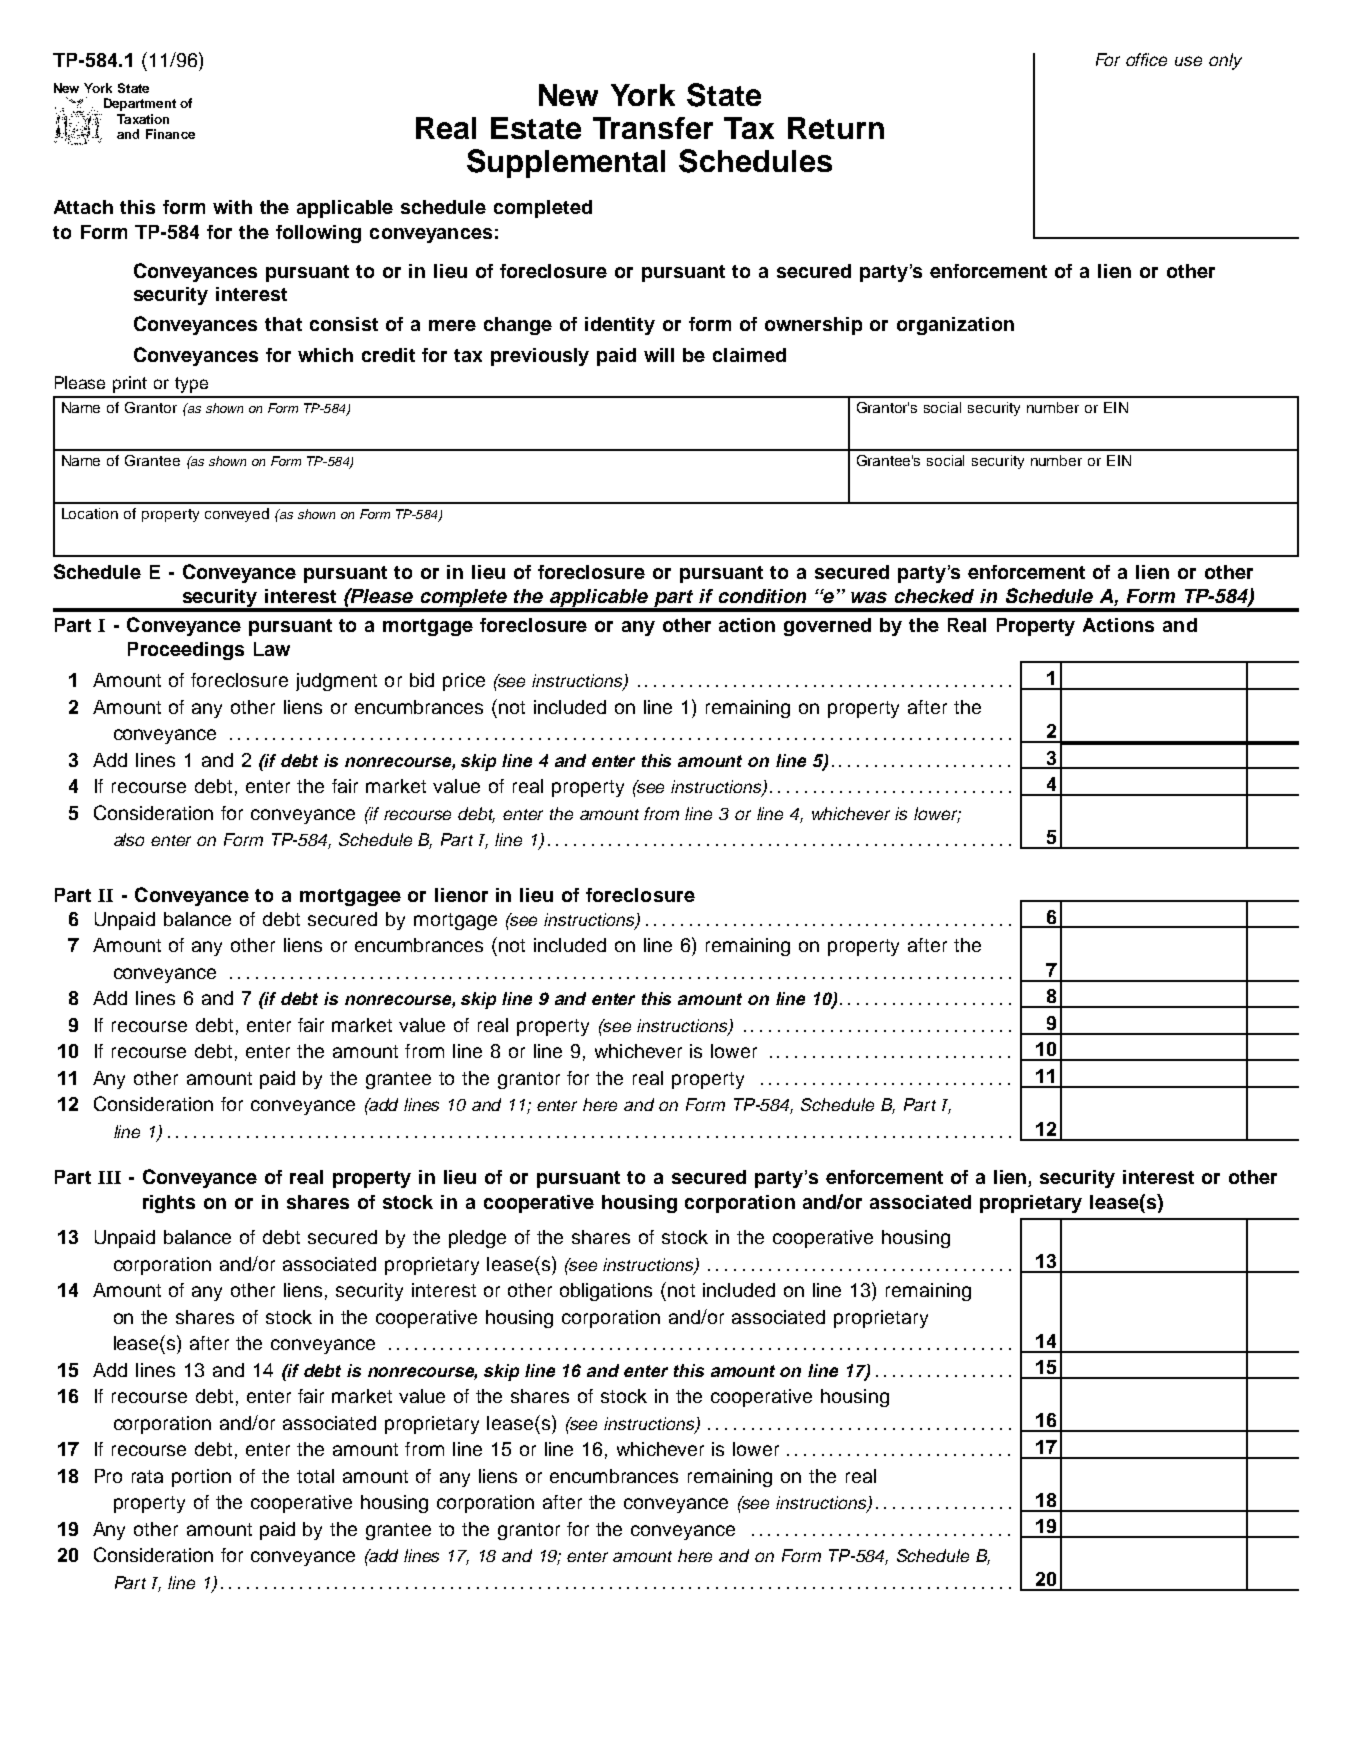 The height and width of the screenshot is (1750, 1352). What do you see at coordinates (170, 134) in the screenshot?
I see `Finance` at bounding box center [170, 134].
